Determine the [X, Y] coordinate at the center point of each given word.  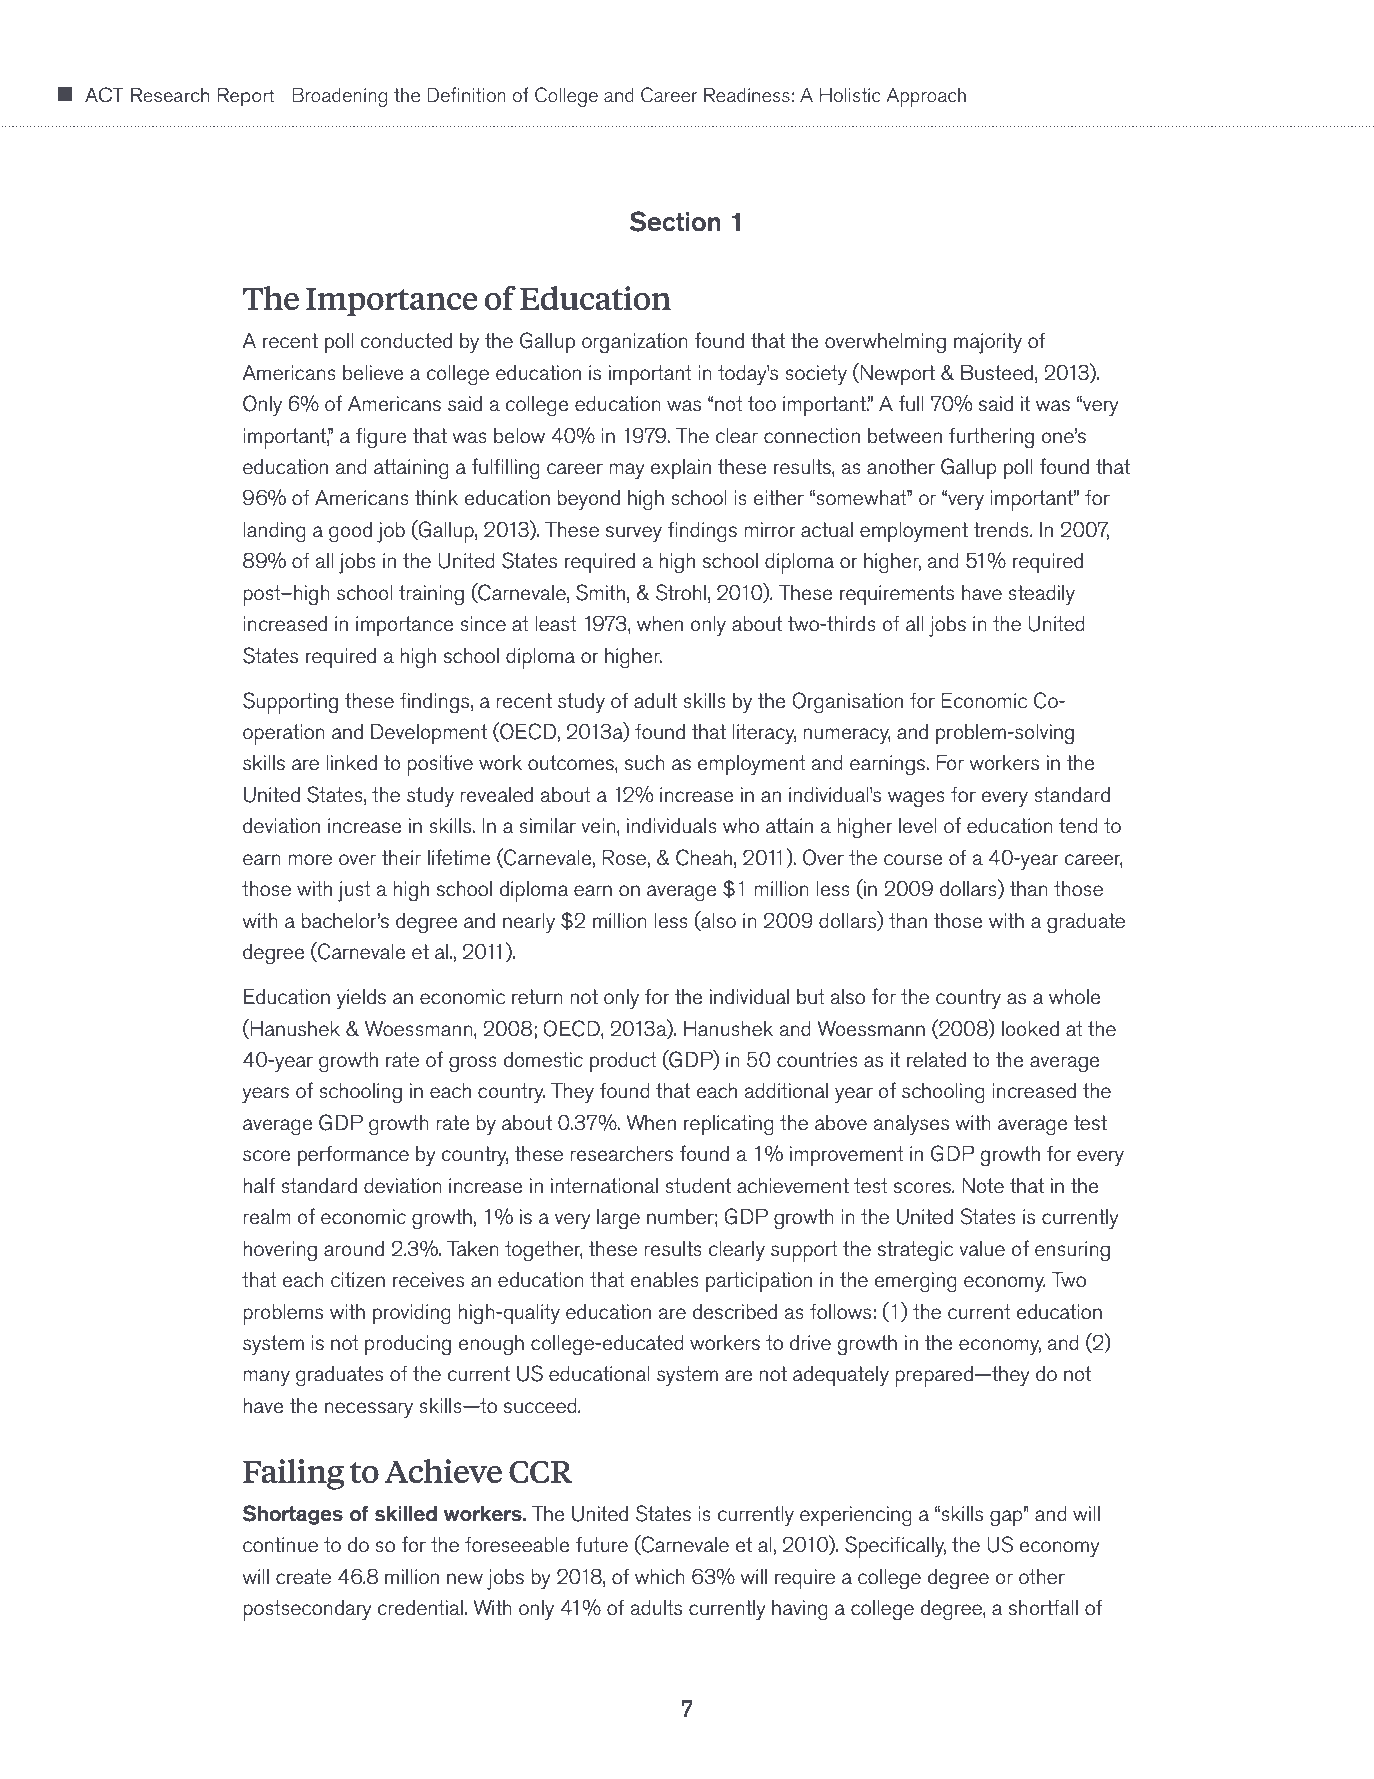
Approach [926, 97]
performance [353, 1156]
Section [675, 221]
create [303, 1577]
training [431, 595]
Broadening [339, 97]
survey [634, 534]
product [623, 1062]
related [936, 1060]
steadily [1041, 595]
